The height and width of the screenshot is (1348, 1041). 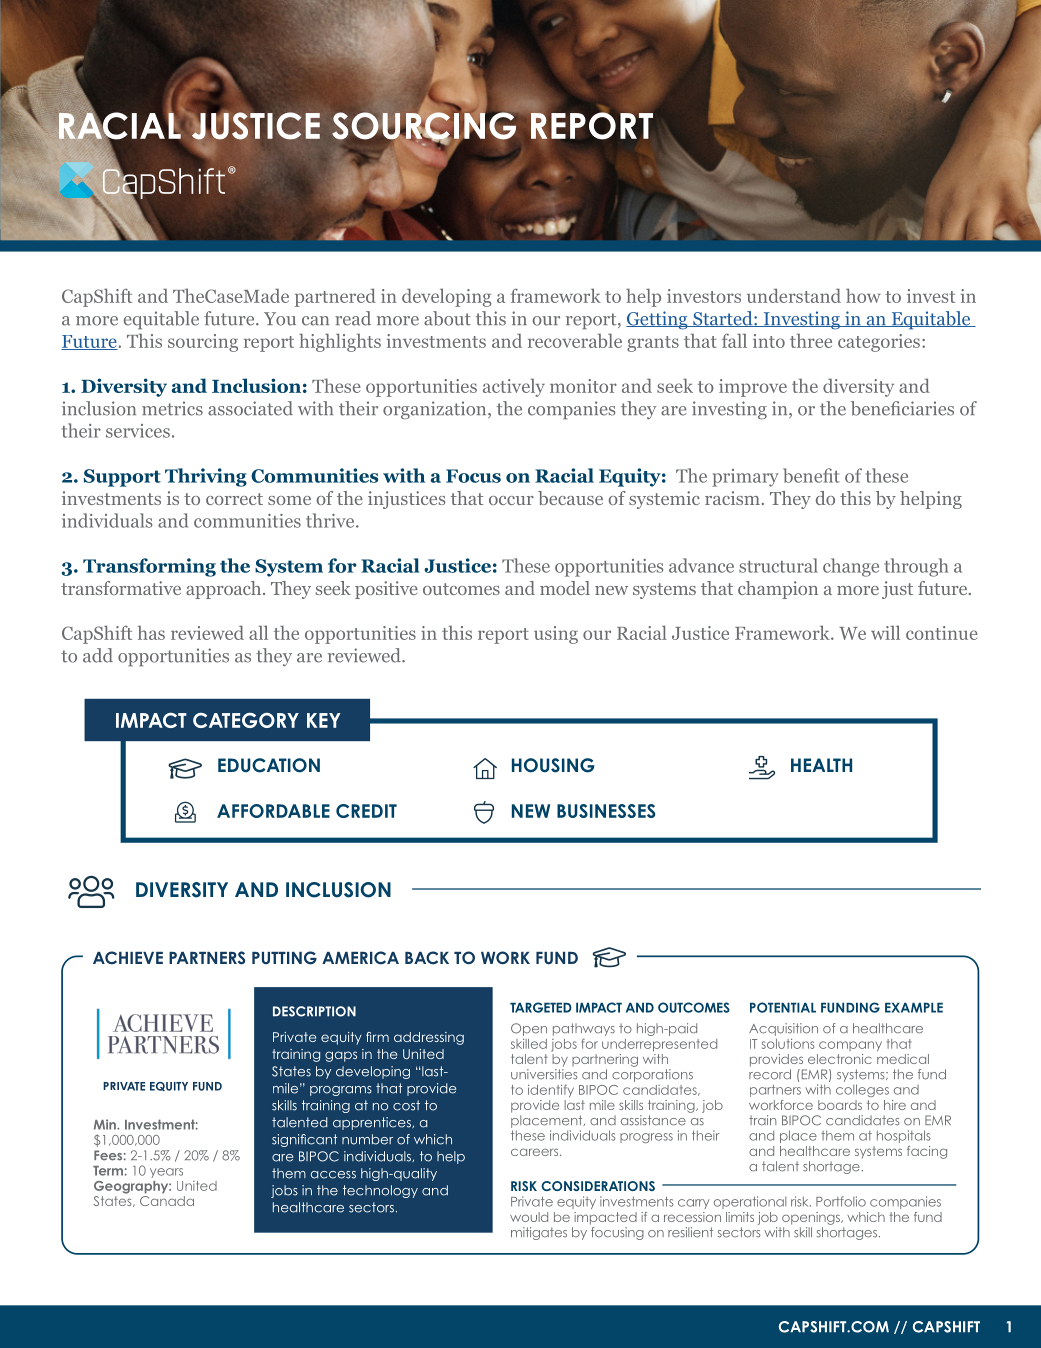 I want to click on BUSINESSES, so click(x=606, y=811).
